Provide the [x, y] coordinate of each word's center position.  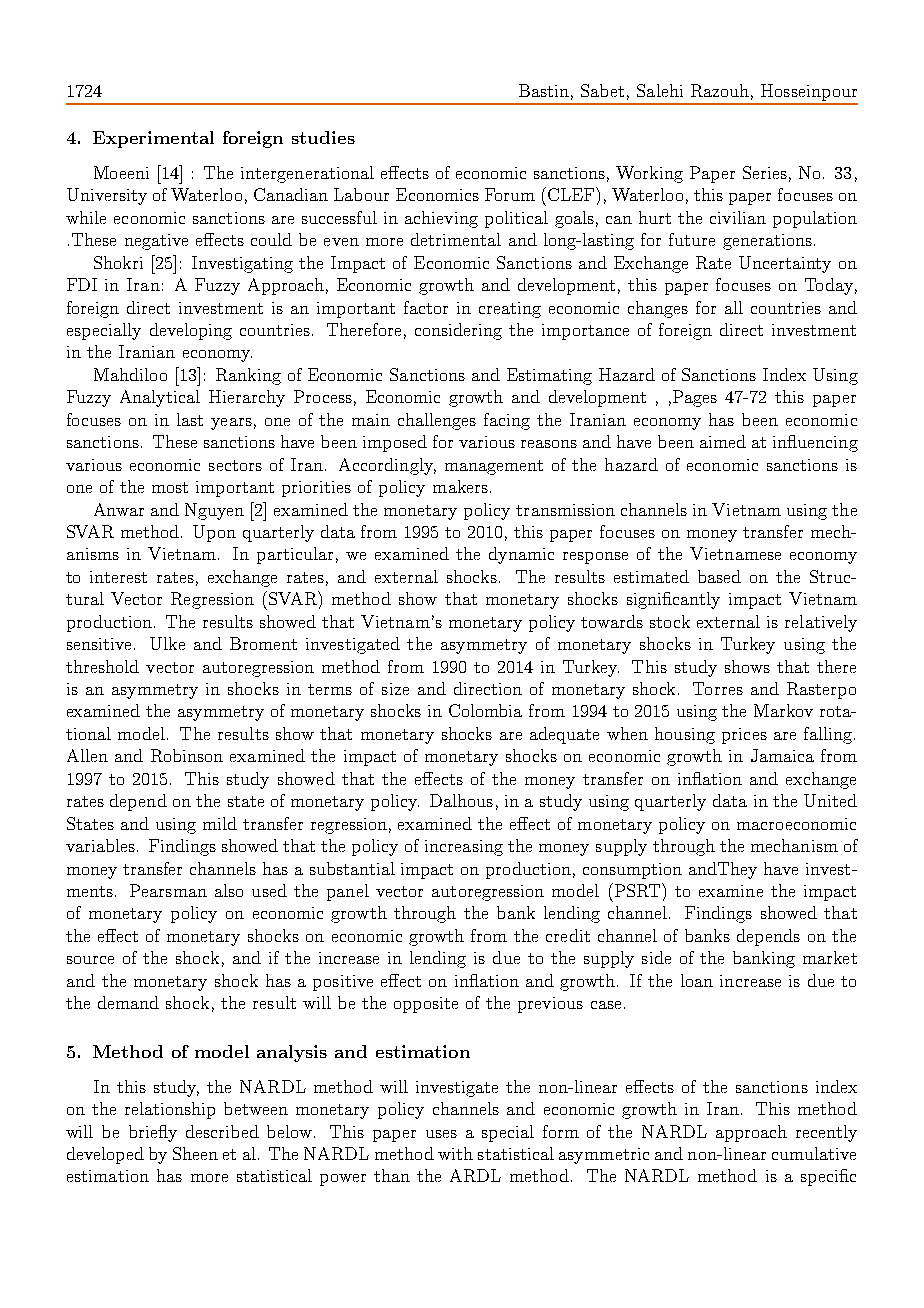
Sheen [195, 1153]
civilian [738, 217]
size [395, 689]
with [455, 1153]
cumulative [814, 1153]
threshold [102, 666]
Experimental [153, 139]
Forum [510, 194]
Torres [718, 688]
